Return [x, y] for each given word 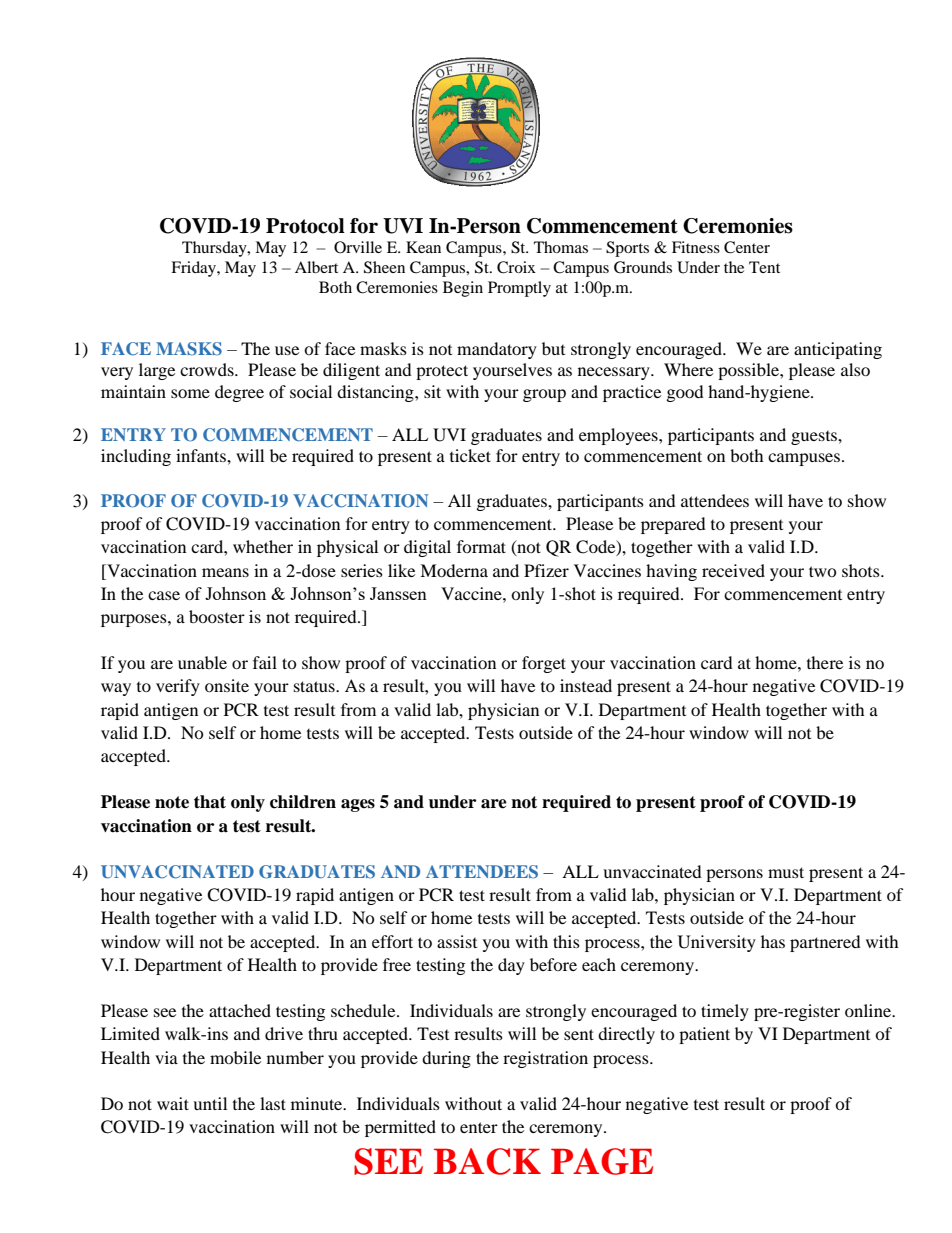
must [786, 872]
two [823, 571]
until [210, 1103]
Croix [516, 267]
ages [358, 805]
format [481, 546]
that [210, 802]
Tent [764, 267]
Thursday [215, 249]
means [225, 572]
